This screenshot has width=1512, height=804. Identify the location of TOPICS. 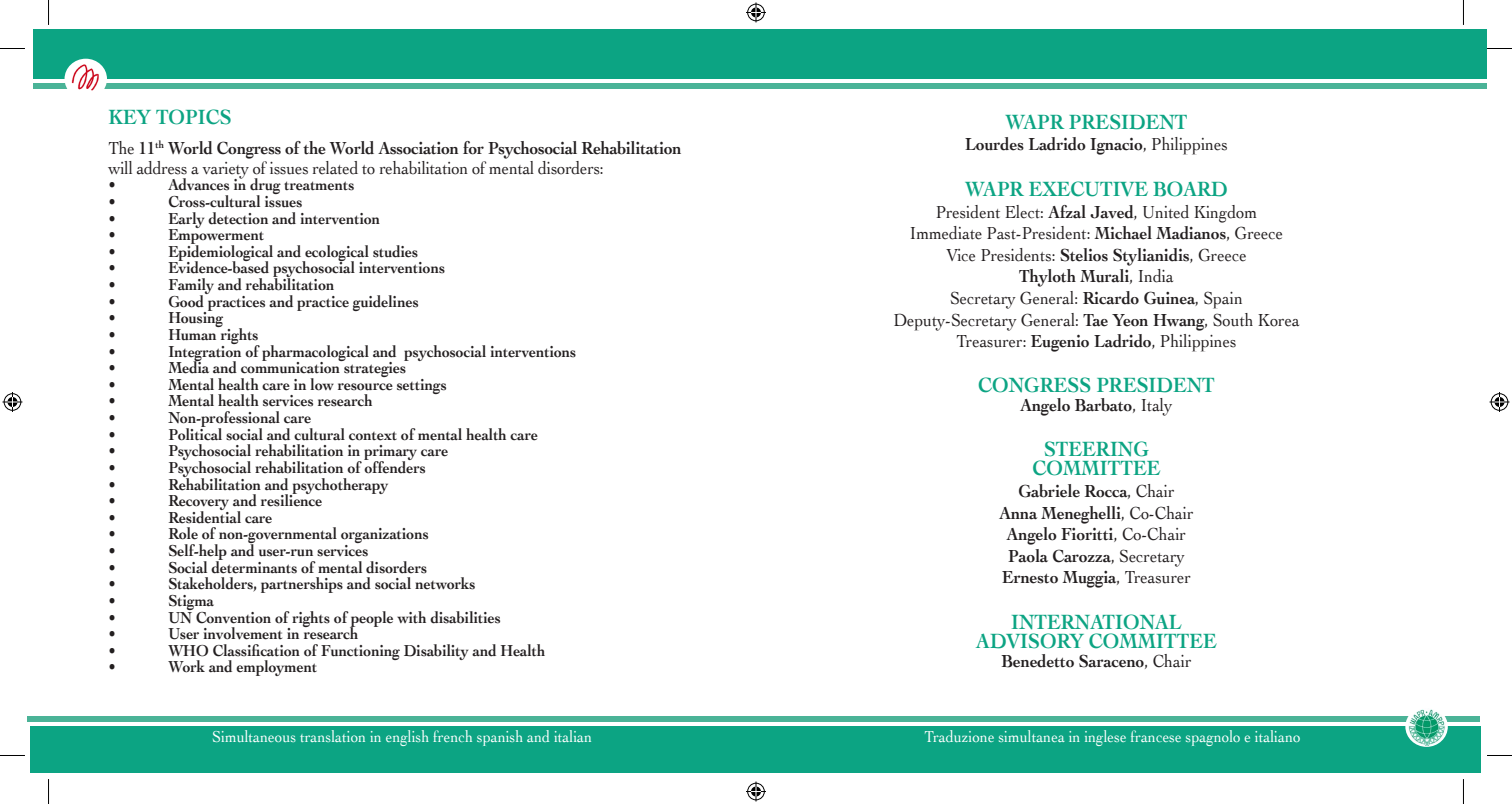
(193, 117).
